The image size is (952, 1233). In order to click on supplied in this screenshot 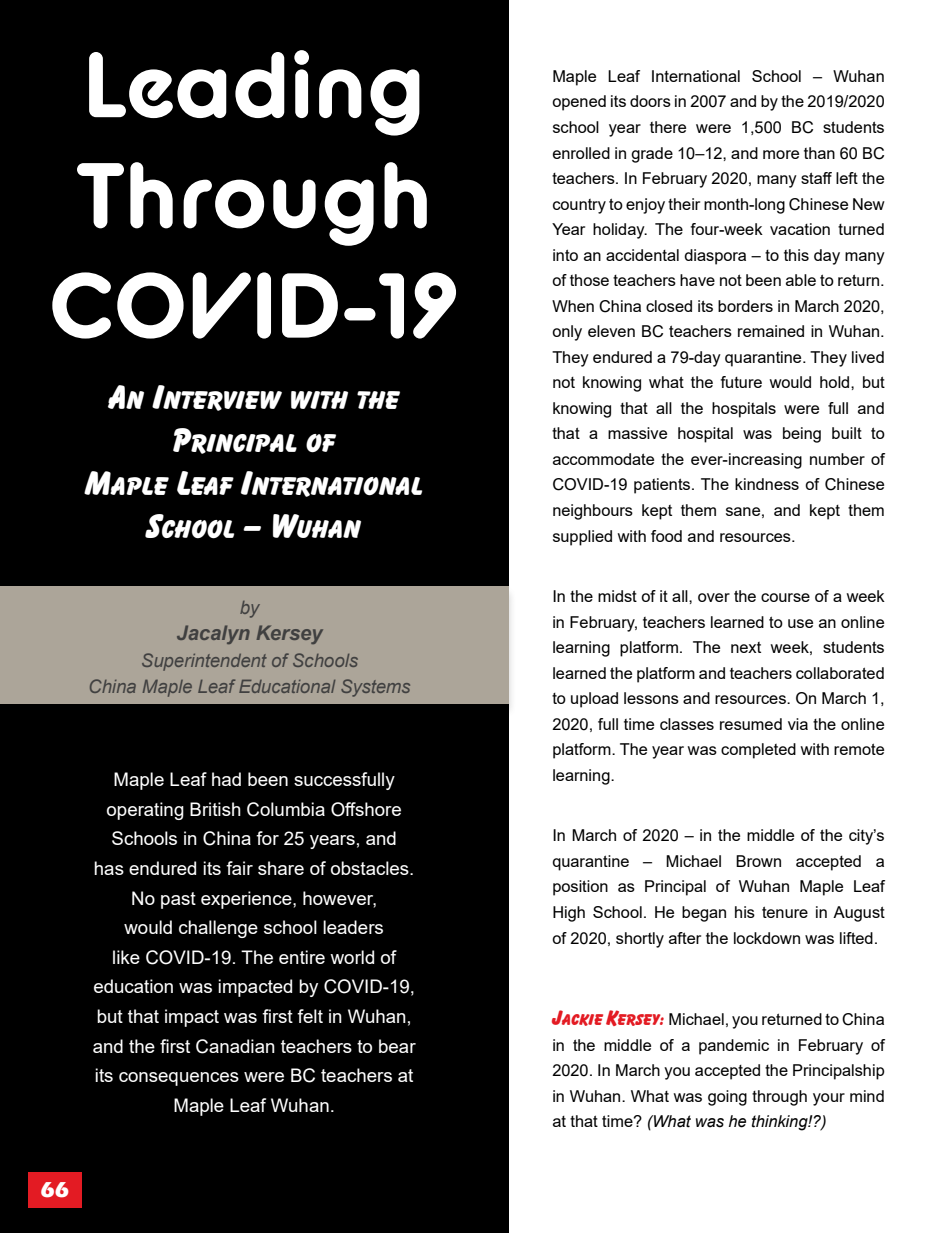, I will do `click(582, 538)`.
